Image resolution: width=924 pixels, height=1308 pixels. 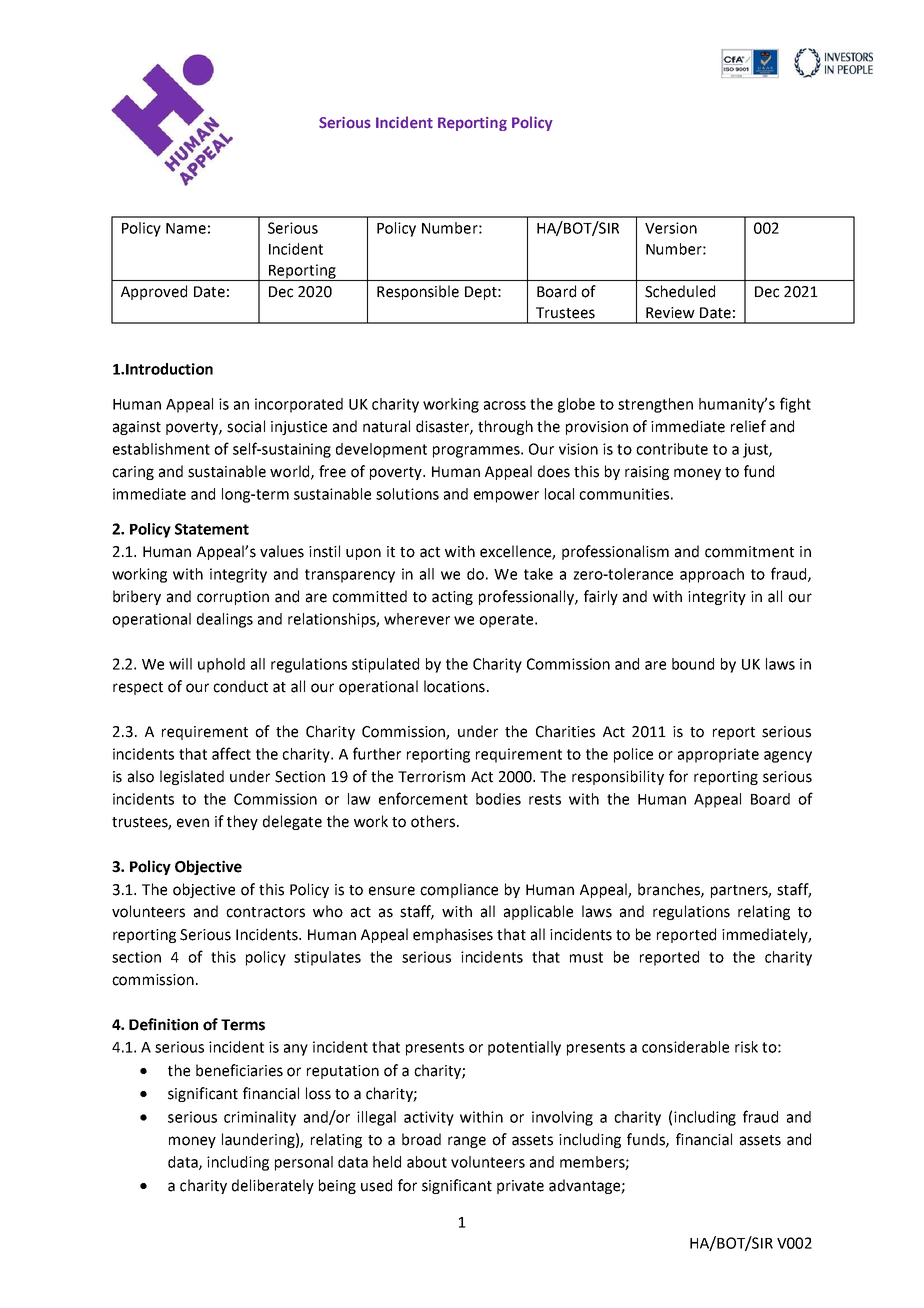 I want to click on range, so click(x=467, y=1142).
